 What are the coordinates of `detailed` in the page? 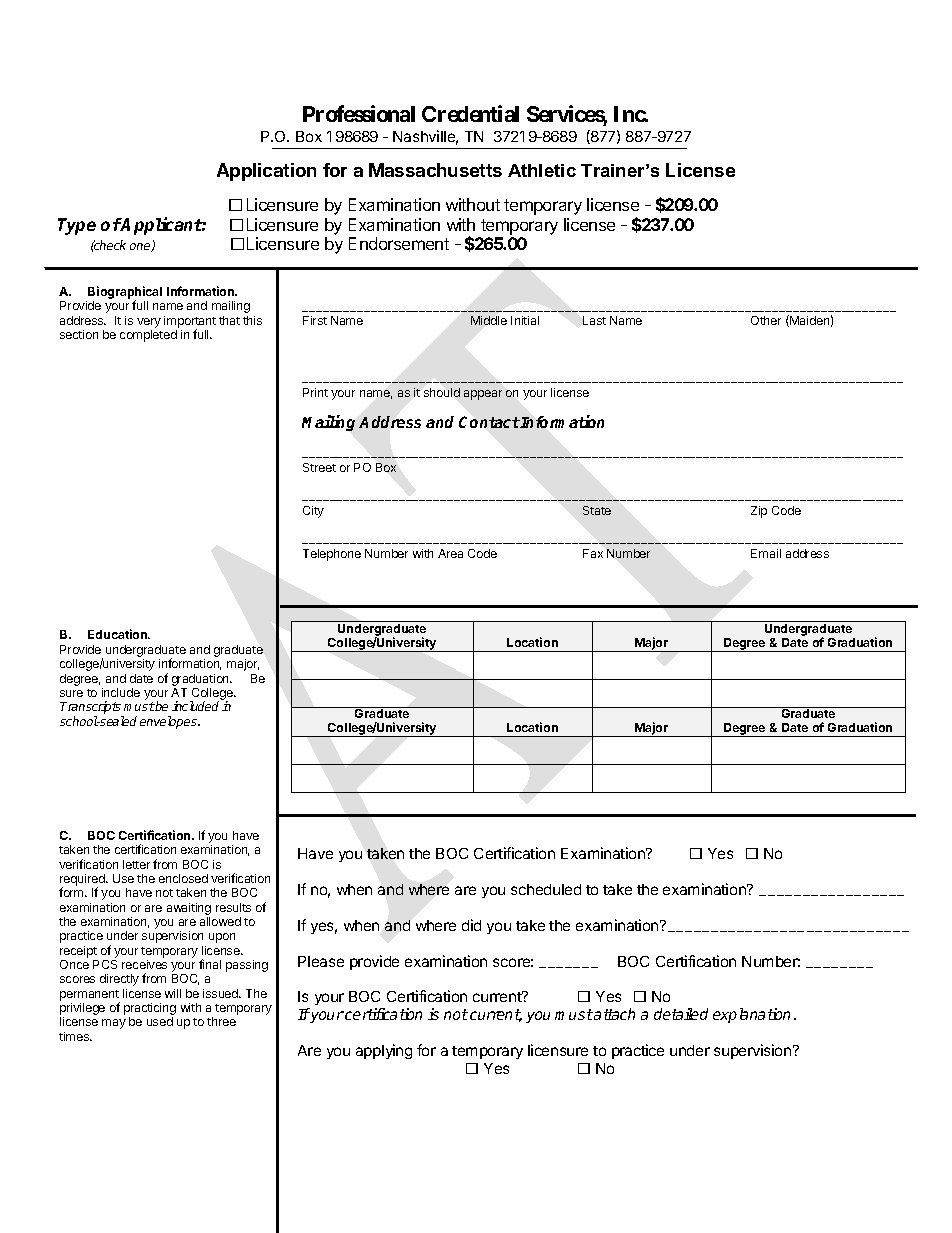 It's located at (681, 1014).
